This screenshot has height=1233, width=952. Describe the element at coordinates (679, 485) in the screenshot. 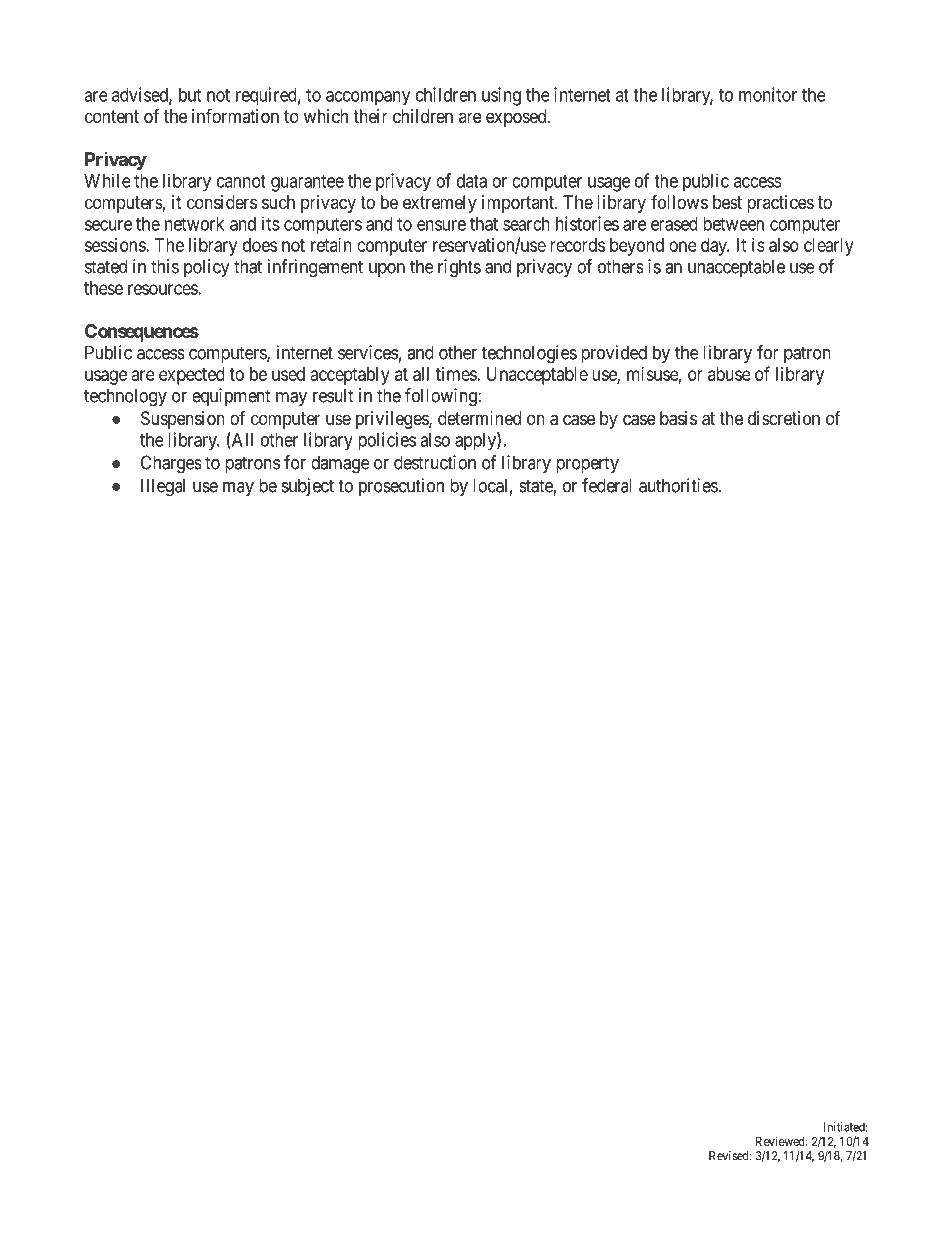

I see `authorities` at that location.
